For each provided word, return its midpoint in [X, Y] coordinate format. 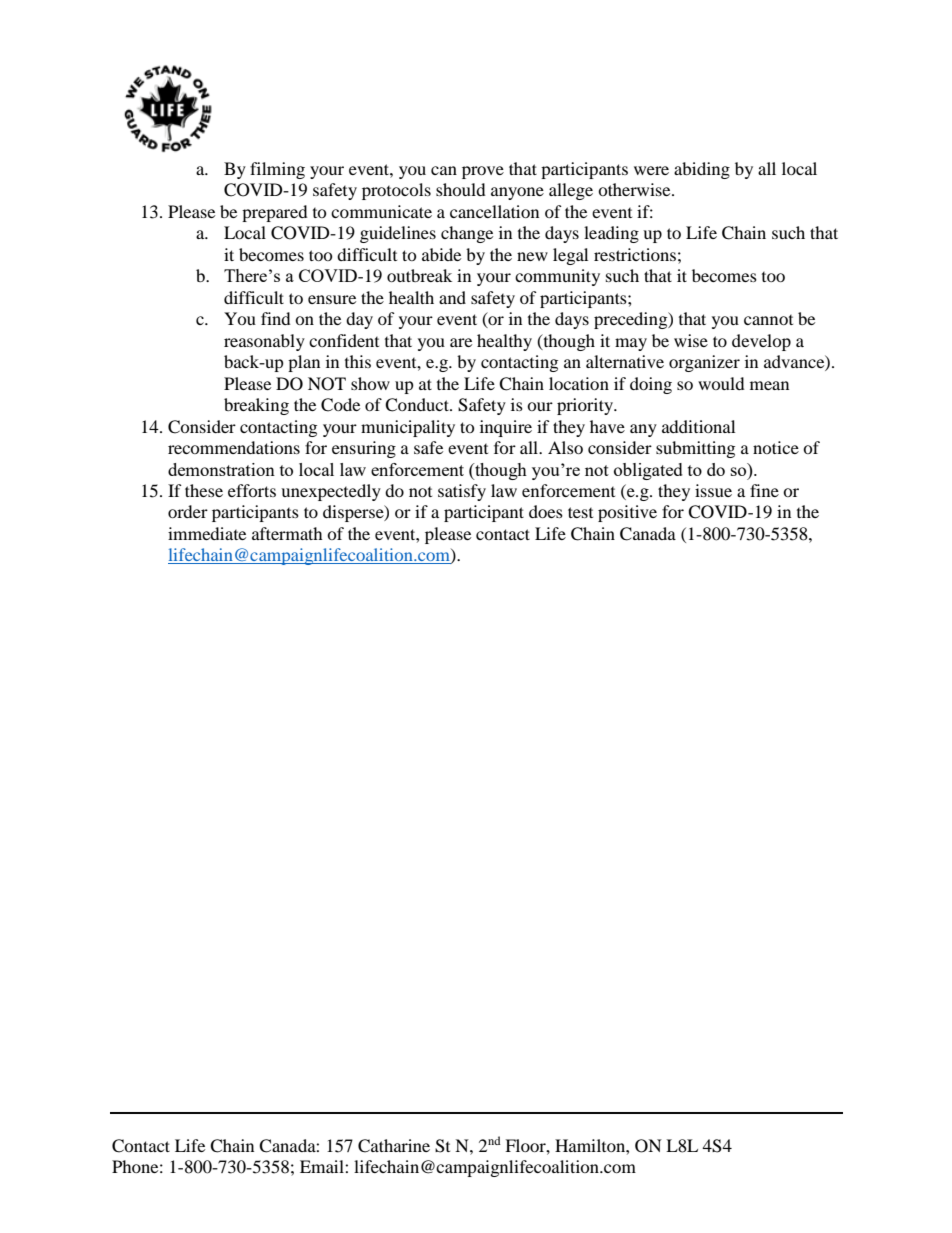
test [580, 512]
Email [323, 1166]
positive [627, 513]
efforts [252, 490]
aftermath [287, 533]
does [546, 511]
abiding [702, 170]
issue [713, 490]
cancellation [494, 211]
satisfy [462, 492]
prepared [275, 213]
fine [764, 490]
